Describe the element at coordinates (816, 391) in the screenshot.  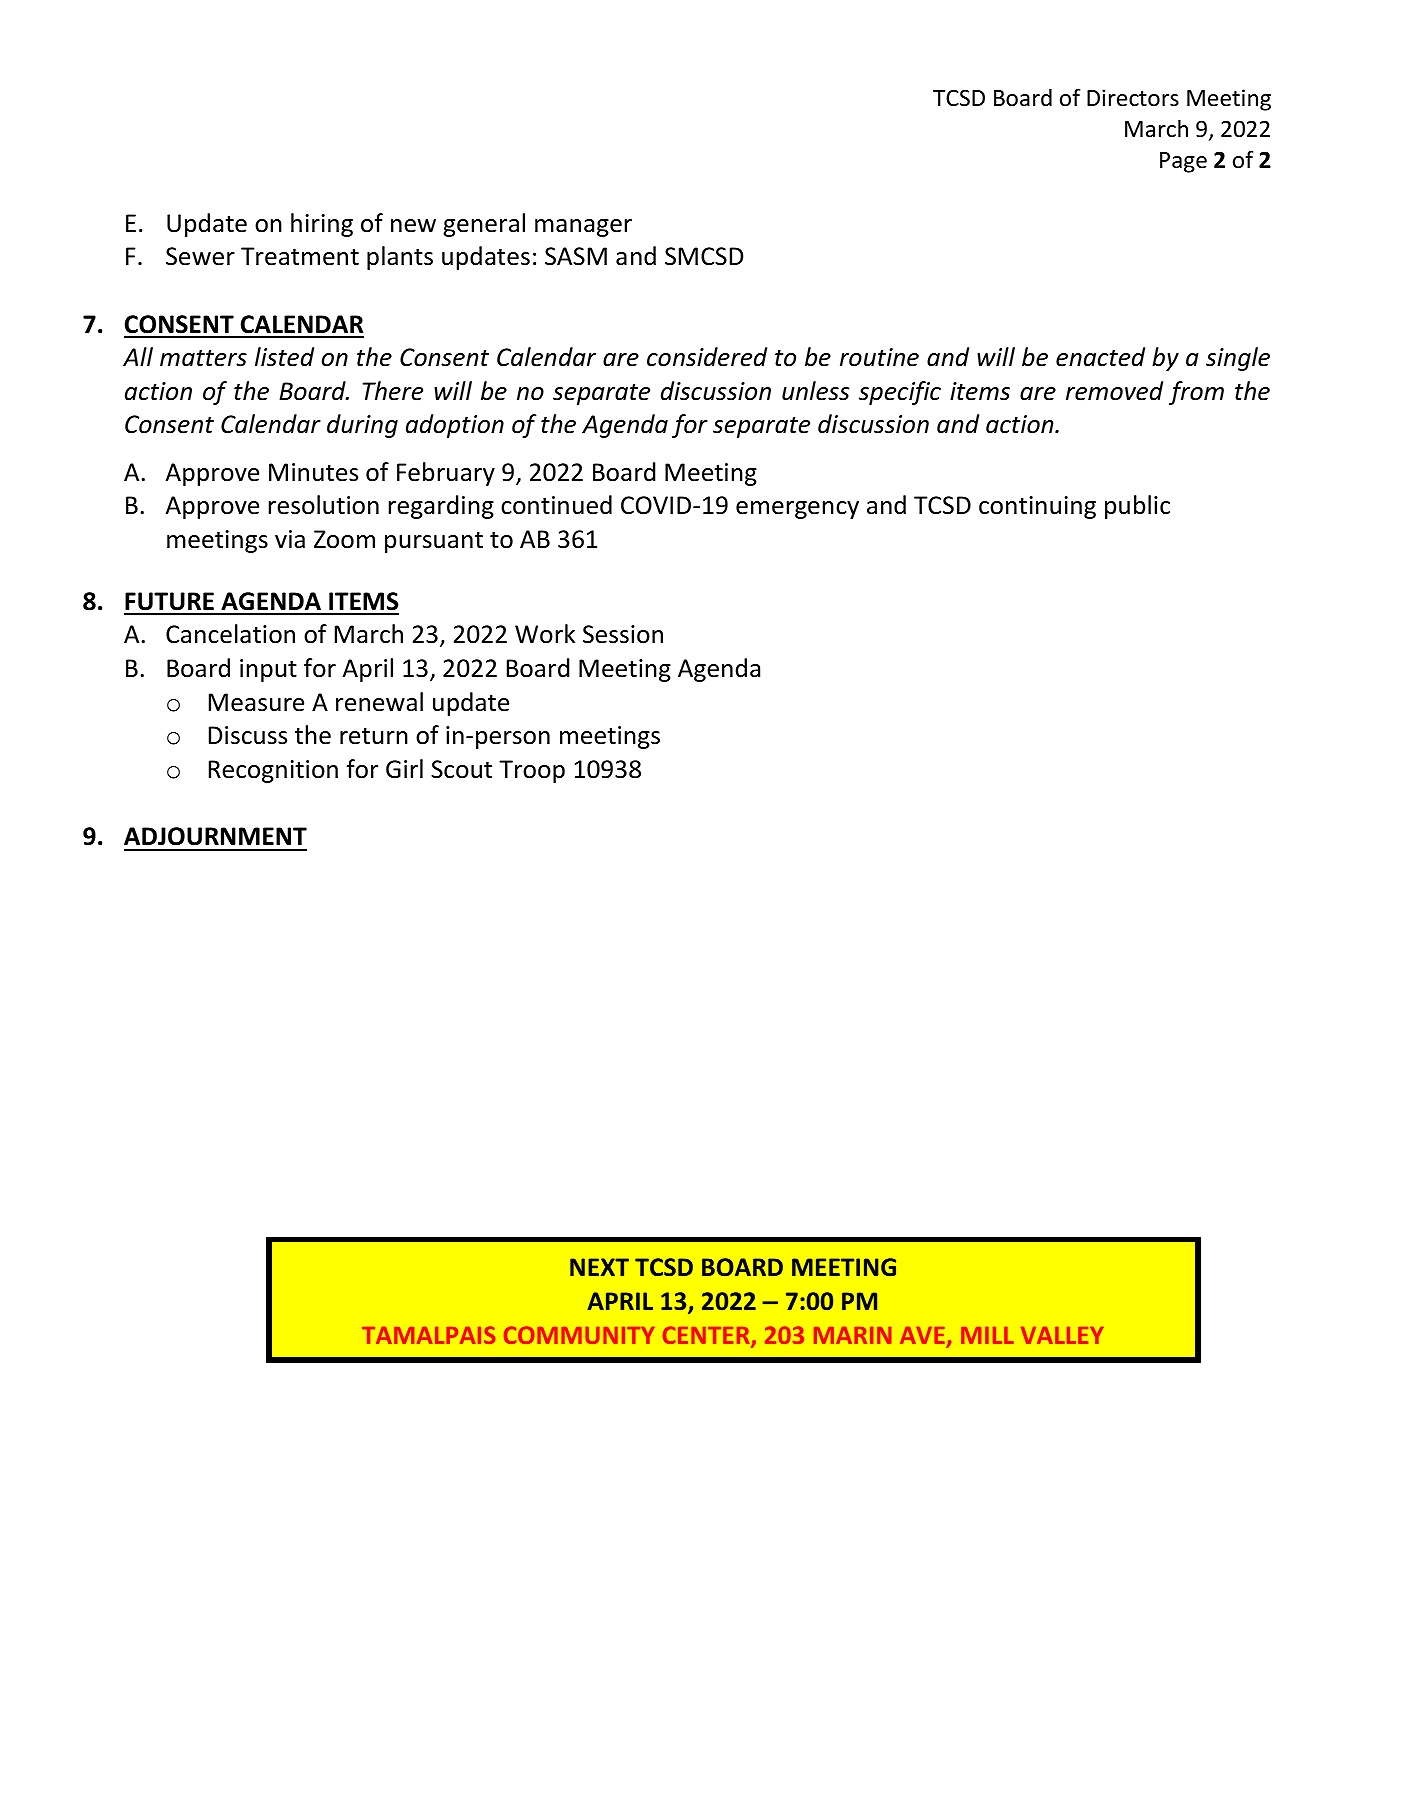
I see `unless` at that location.
